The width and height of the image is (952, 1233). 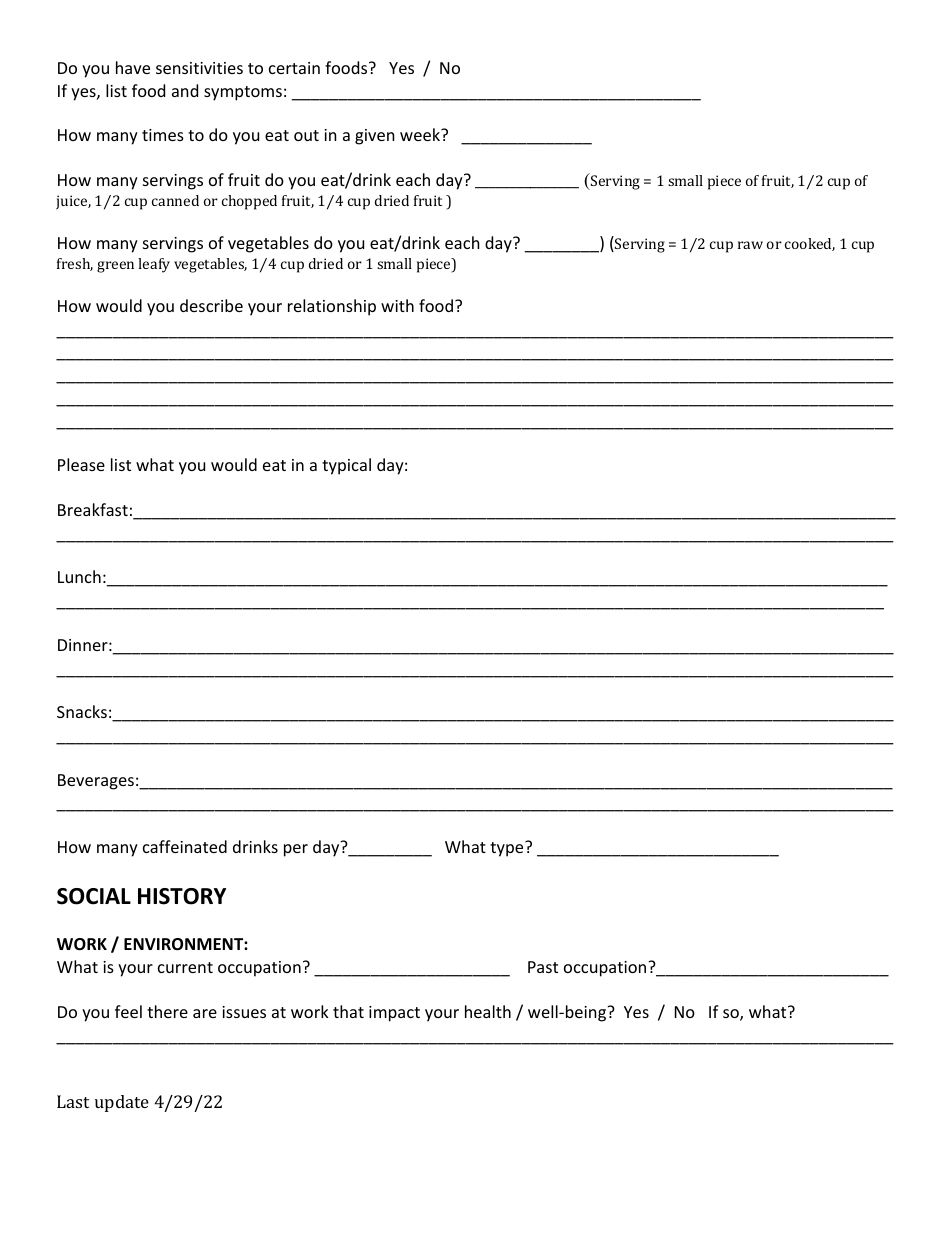 What do you see at coordinates (810, 244) in the image?
I see `cooked` at bounding box center [810, 244].
